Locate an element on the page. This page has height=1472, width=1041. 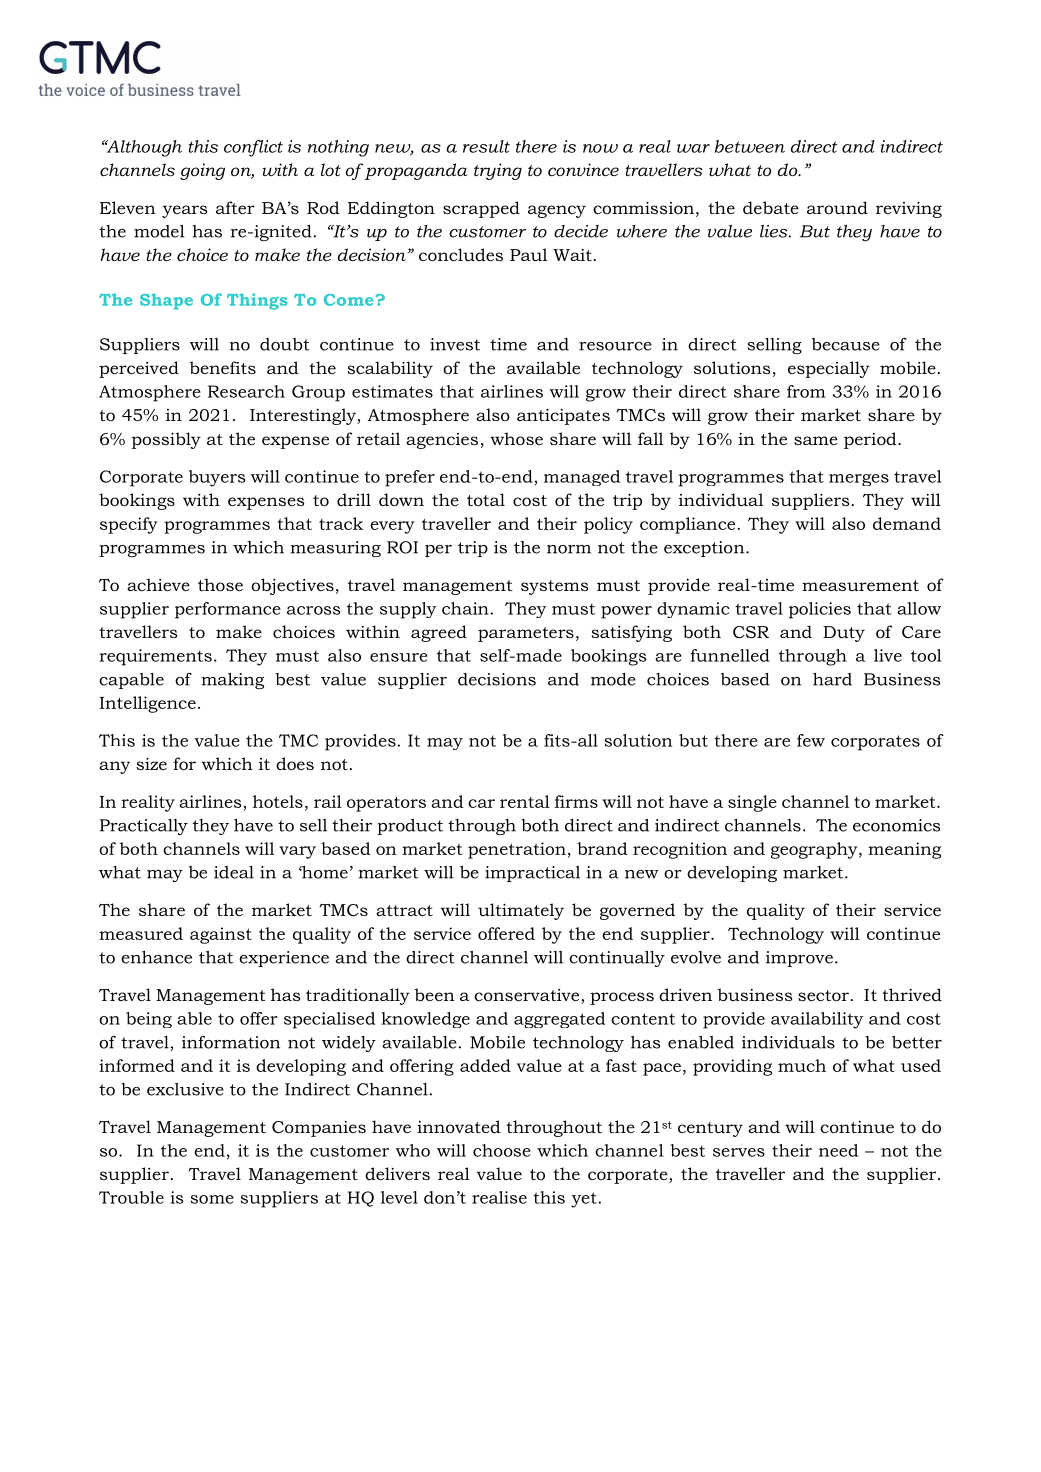
ideal is located at coordinates (234, 872).
